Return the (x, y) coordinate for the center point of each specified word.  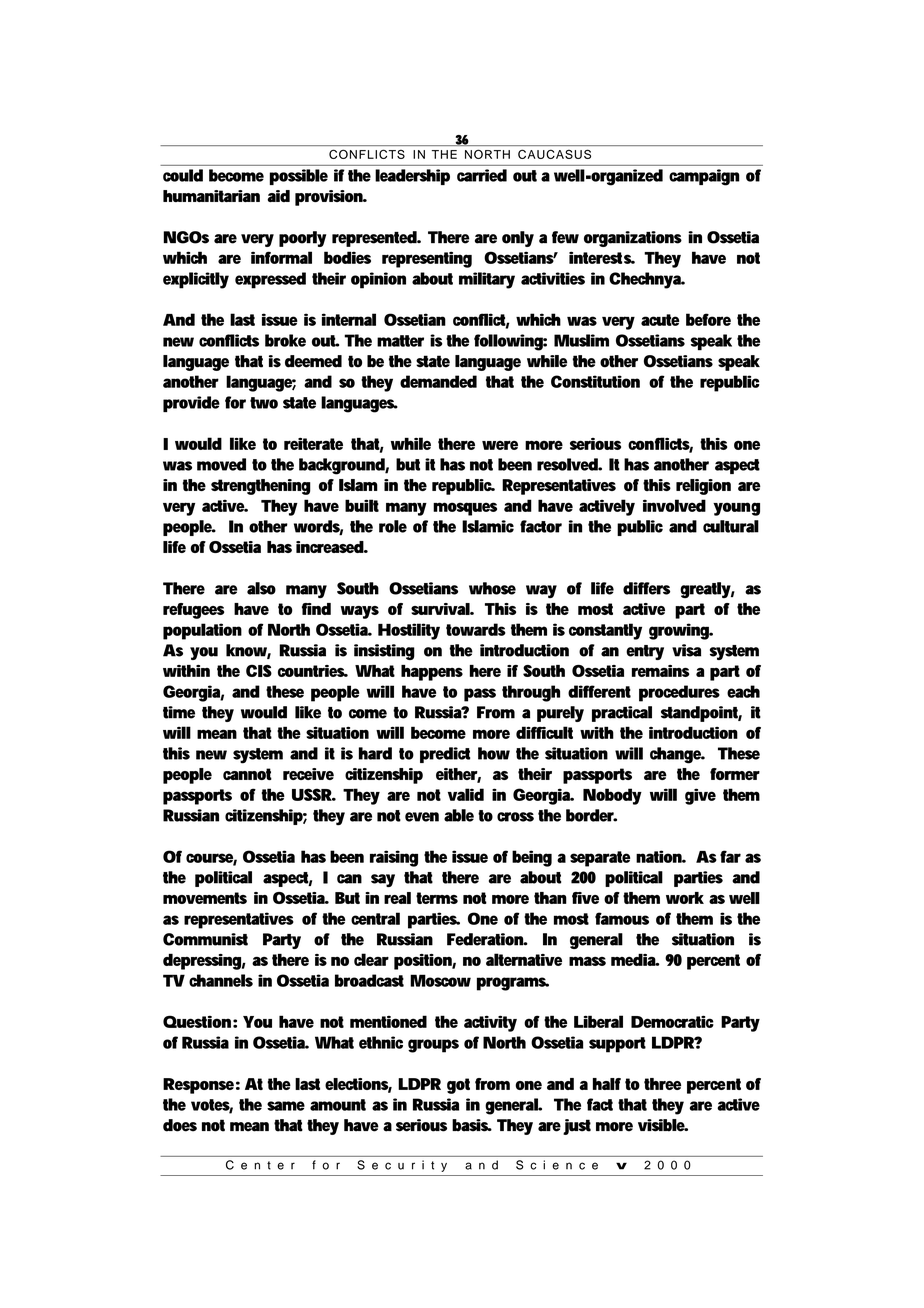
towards (476, 629)
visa (686, 650)
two (264, 403)
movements (205, 898)
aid (278, 196)
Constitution (595, 381)
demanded (438, 381)
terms (437, 898)
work (685, 898)
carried (482, 175)
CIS (259, 670)
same (286, 1106)
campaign (704, 177)
